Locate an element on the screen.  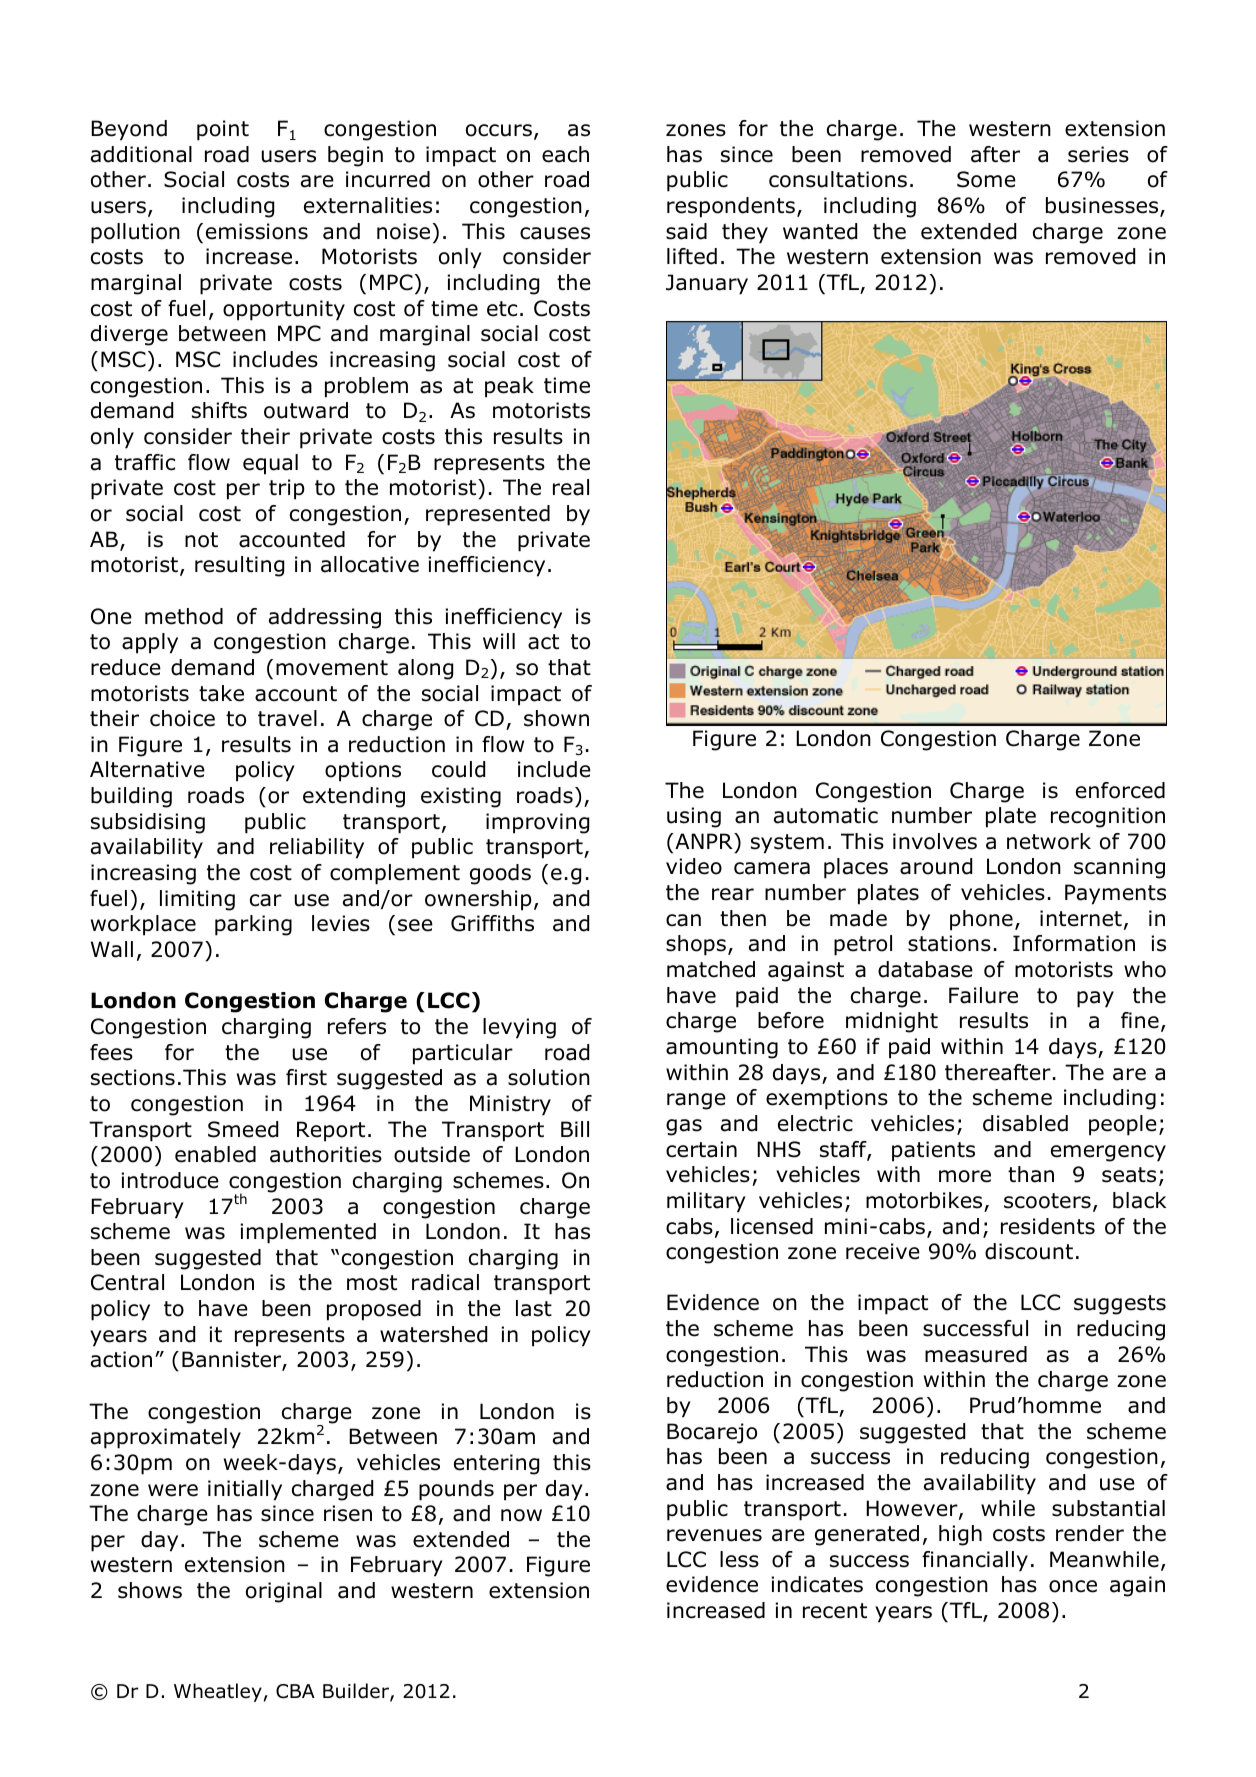
phone is located at coordinates (981, 920).
